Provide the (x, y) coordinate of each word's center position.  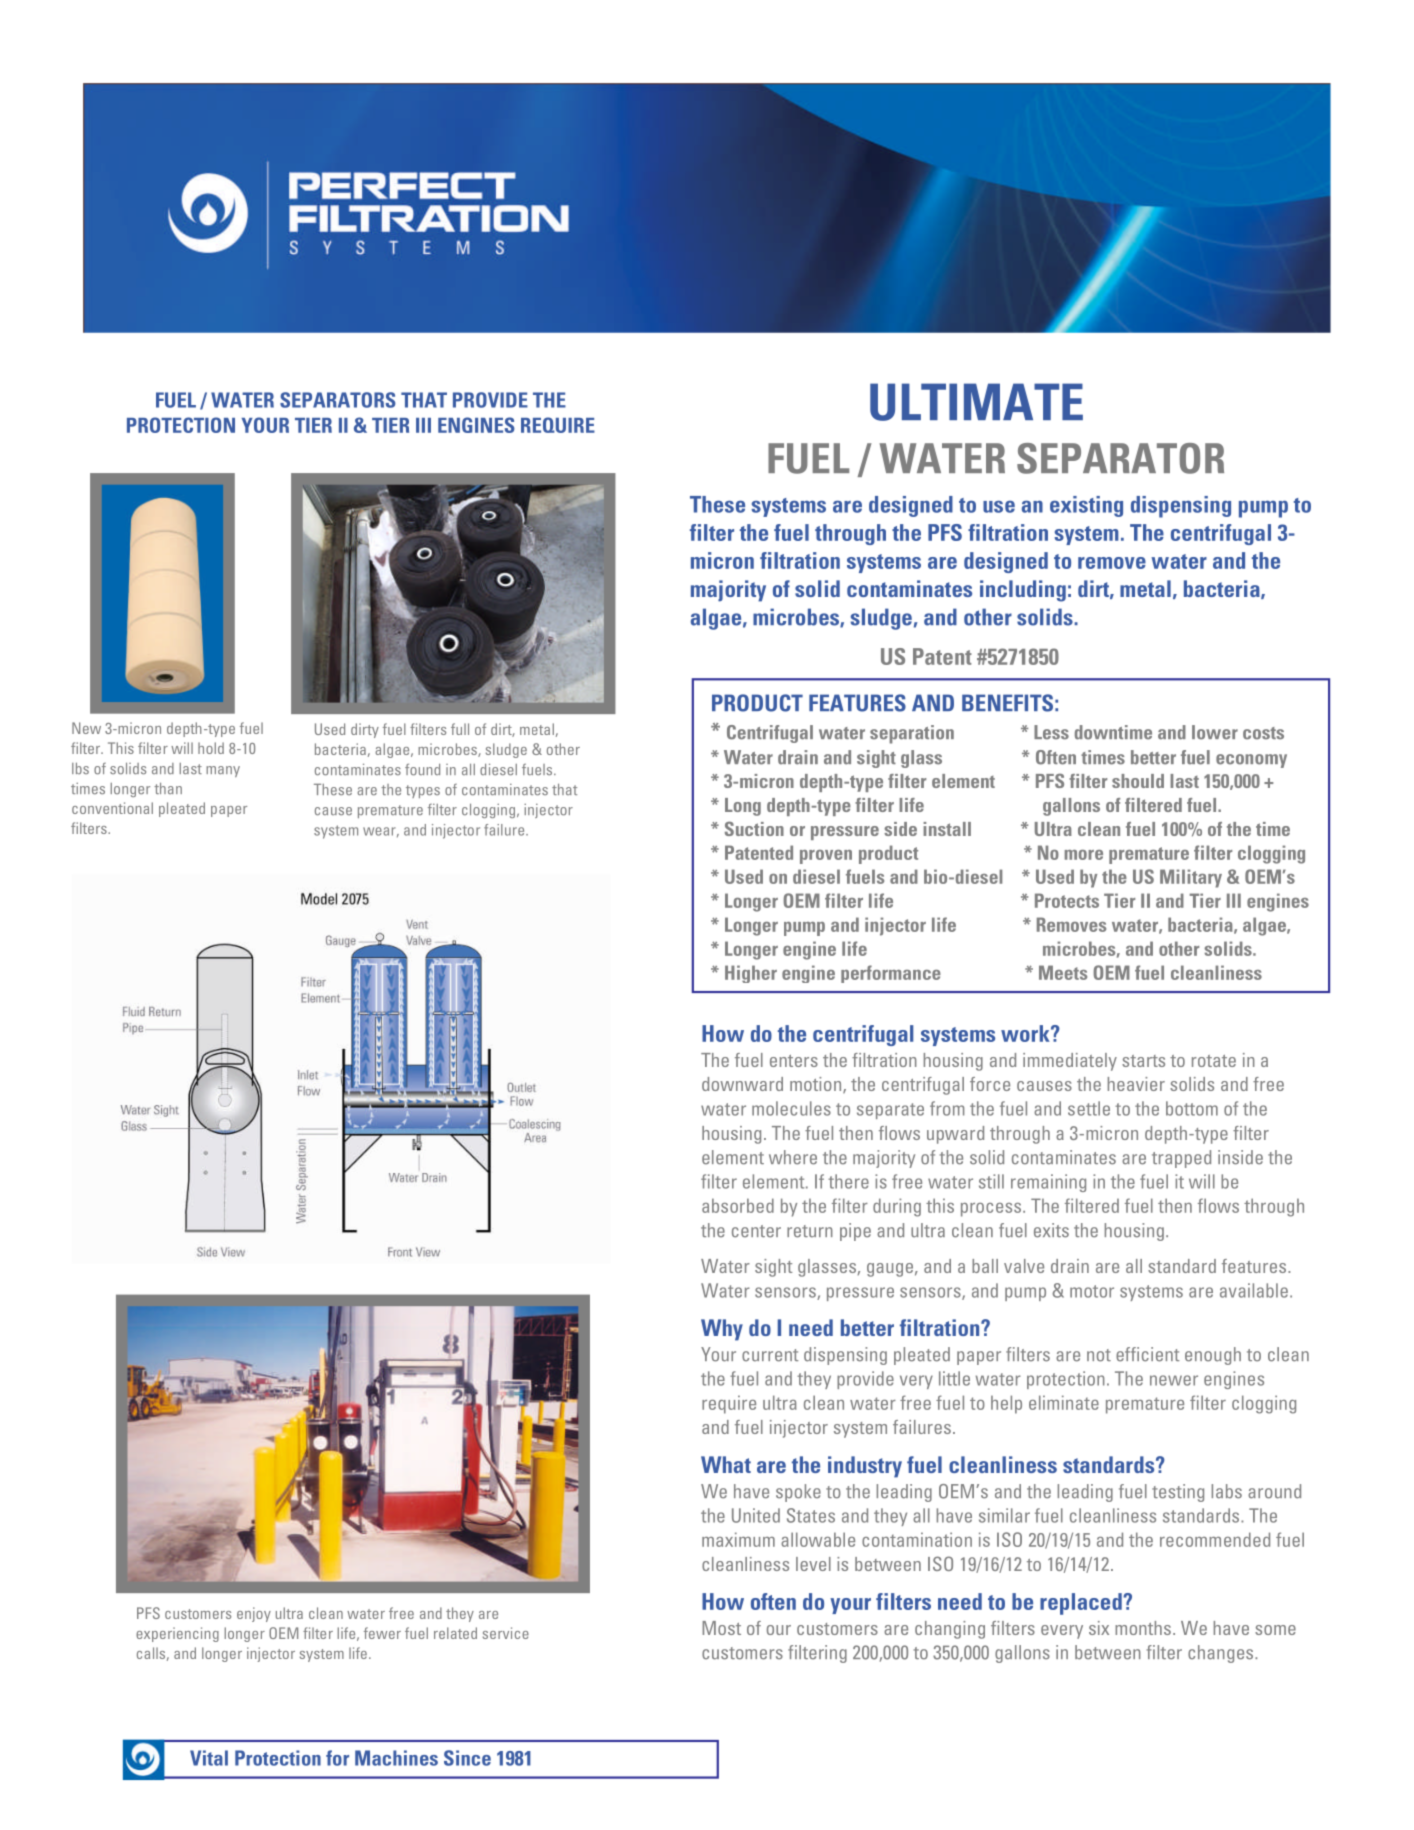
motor (1092, 1291)
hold (211, 748)
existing (1086, 506)
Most (721, 1628)
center (756, 1231)
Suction (754, 828)
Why (722, 1330)
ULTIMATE (976, 402)
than (168, 788)
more (1084, 855)
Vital (209, 1758)
